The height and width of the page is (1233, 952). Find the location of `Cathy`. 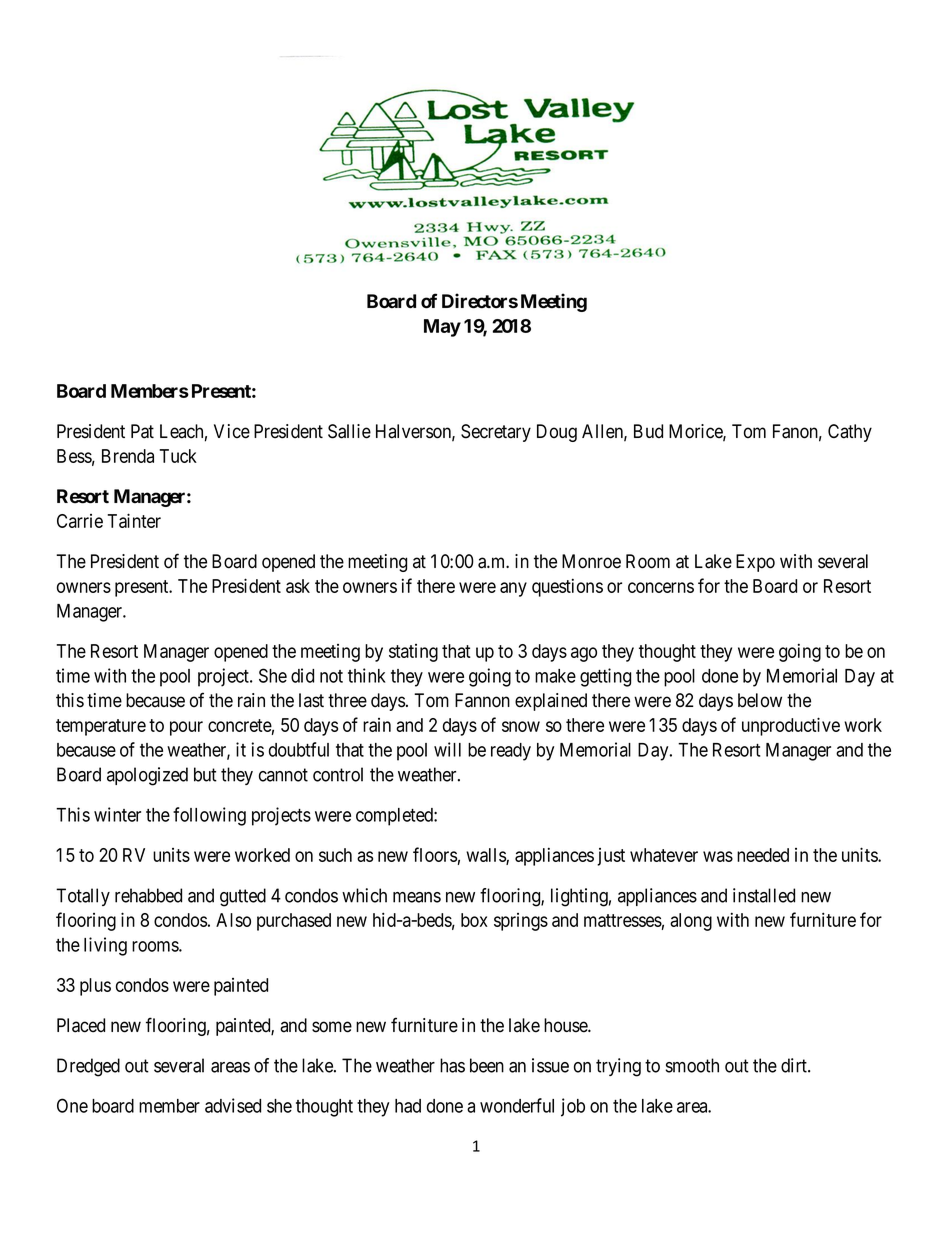

Cathy is located at coordinates (850, 433).
